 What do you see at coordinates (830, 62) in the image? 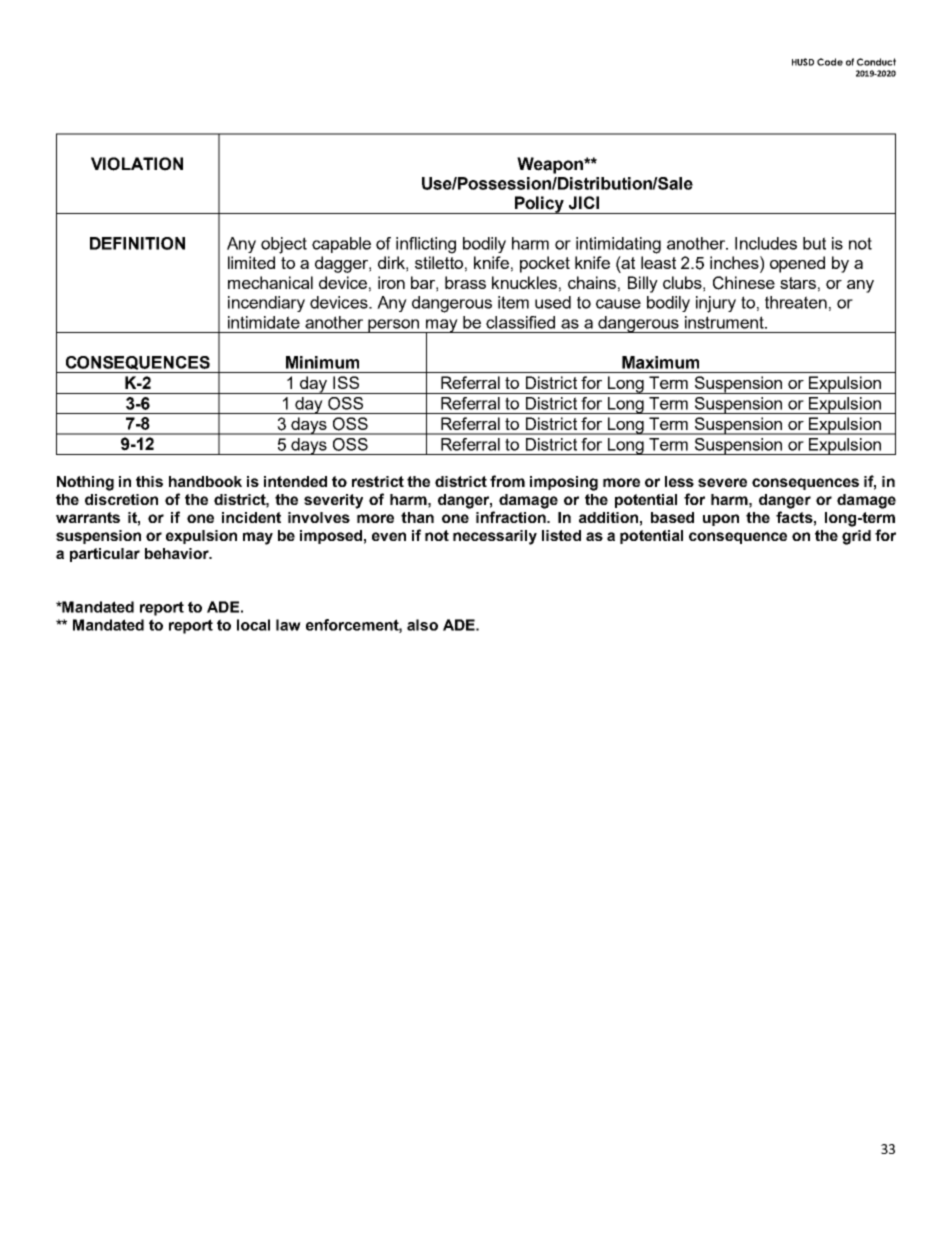
I see `Code` at bounding box center [830, 62].
